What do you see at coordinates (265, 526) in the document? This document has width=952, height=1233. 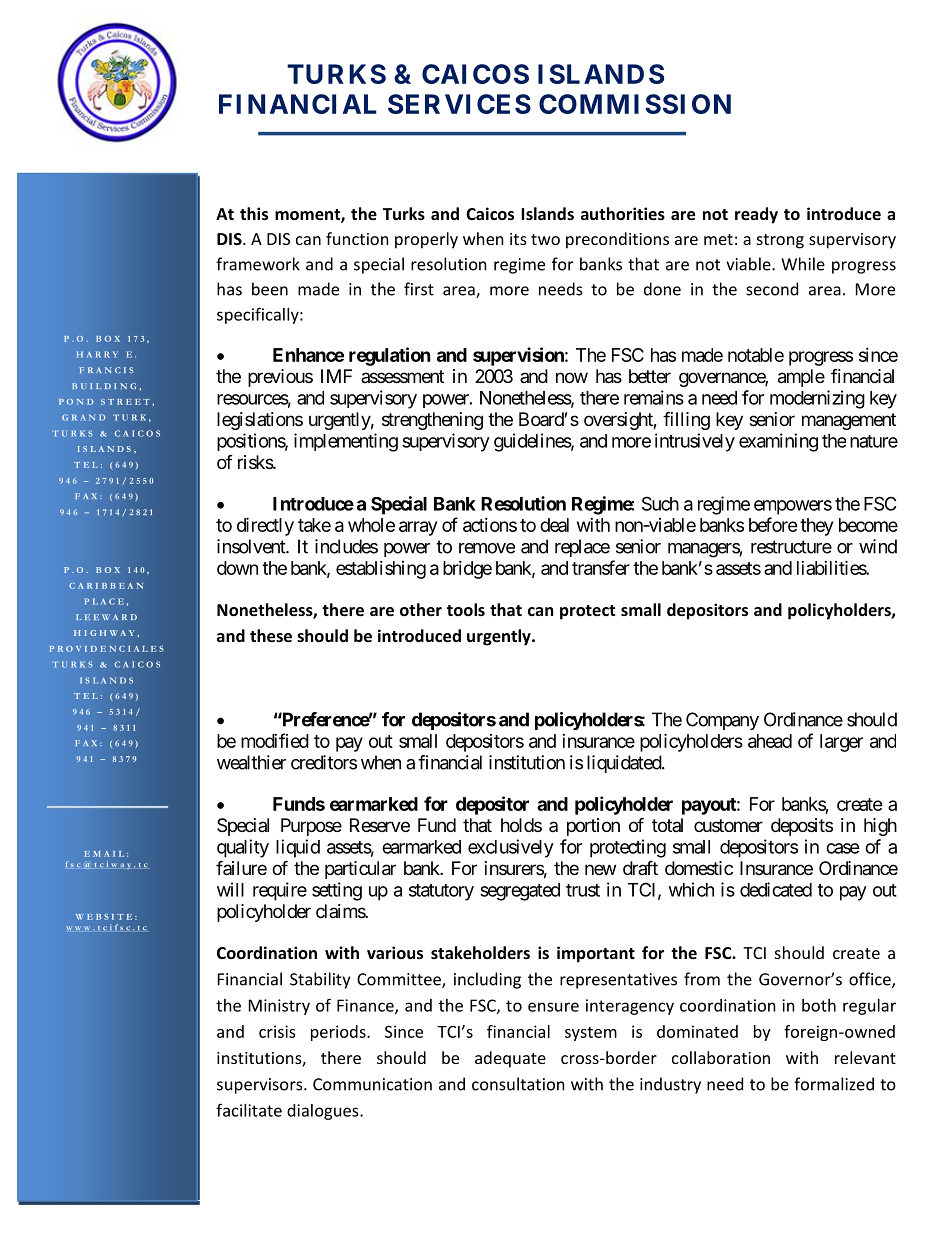 I see `directly` at bounding box center [265, 526].
